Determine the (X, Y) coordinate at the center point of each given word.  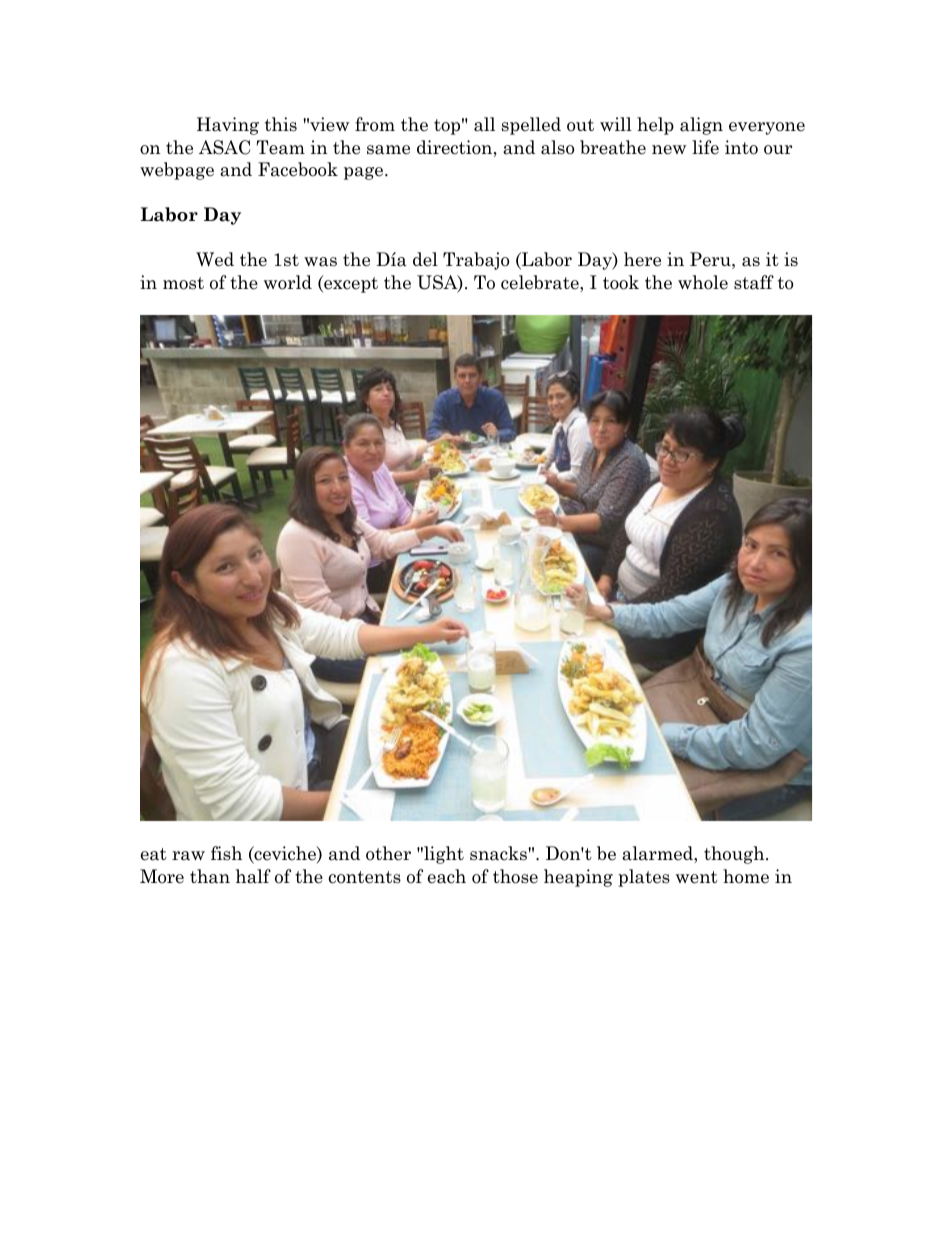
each (447, 876)
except (350, 284)
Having (228, 126)
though (735, 855)
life (705, 147)
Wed (215, 259)
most (183, 283)
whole (703, 282)
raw (188, 856)
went (697, 877)
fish (226, 853)
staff (754, 282)
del (425, 259)
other (388, 853)
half (253, 876)
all (484, 124)
